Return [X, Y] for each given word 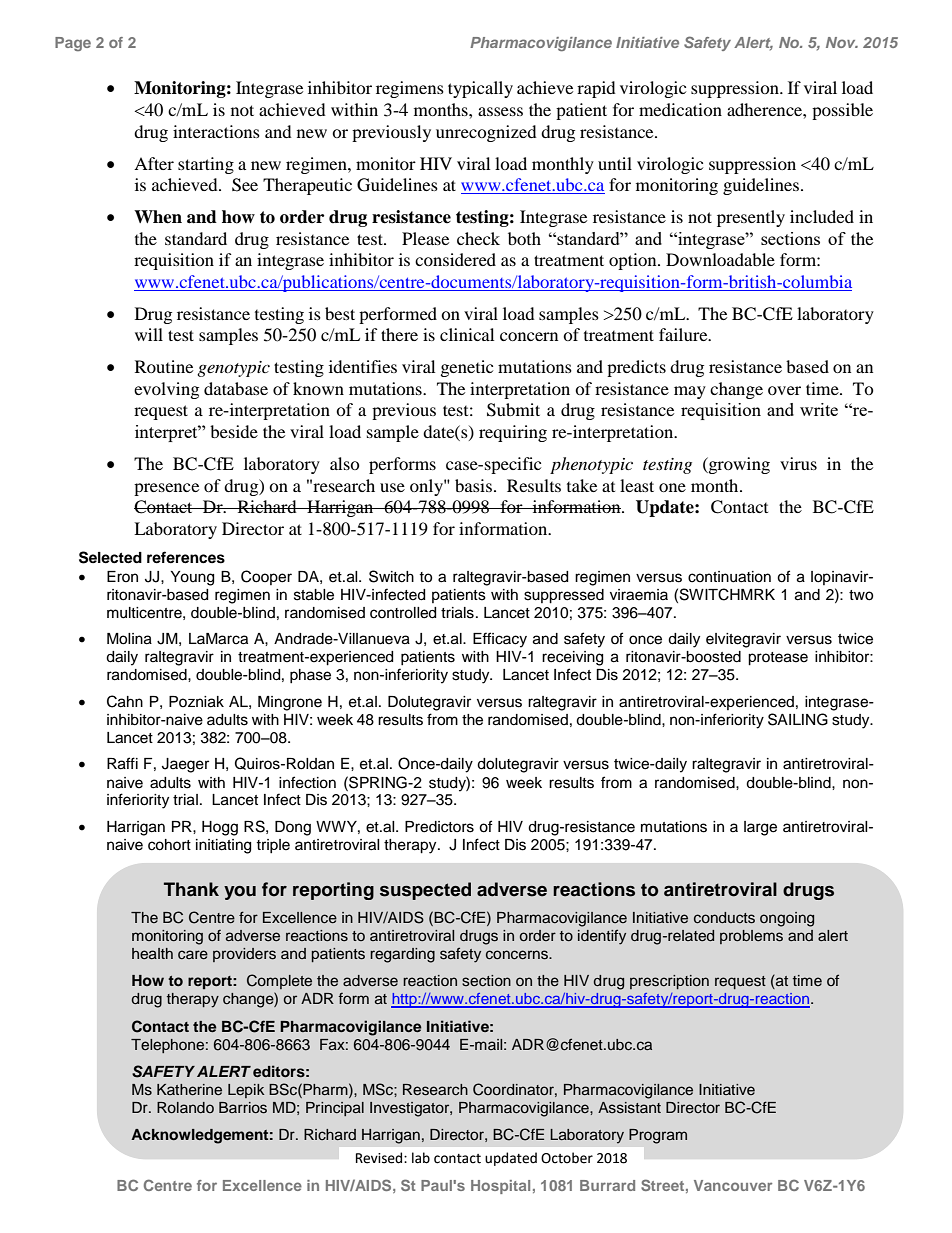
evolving [166, 390]
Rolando [185, 1107]
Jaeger [185, 765]
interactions [216, 131]
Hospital [500, 1187]
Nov [842, 42]
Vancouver [733, 1185]
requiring [513, 433]
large [760, 828]
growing [738, 465]
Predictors [439, 827]
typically [480, 89]
